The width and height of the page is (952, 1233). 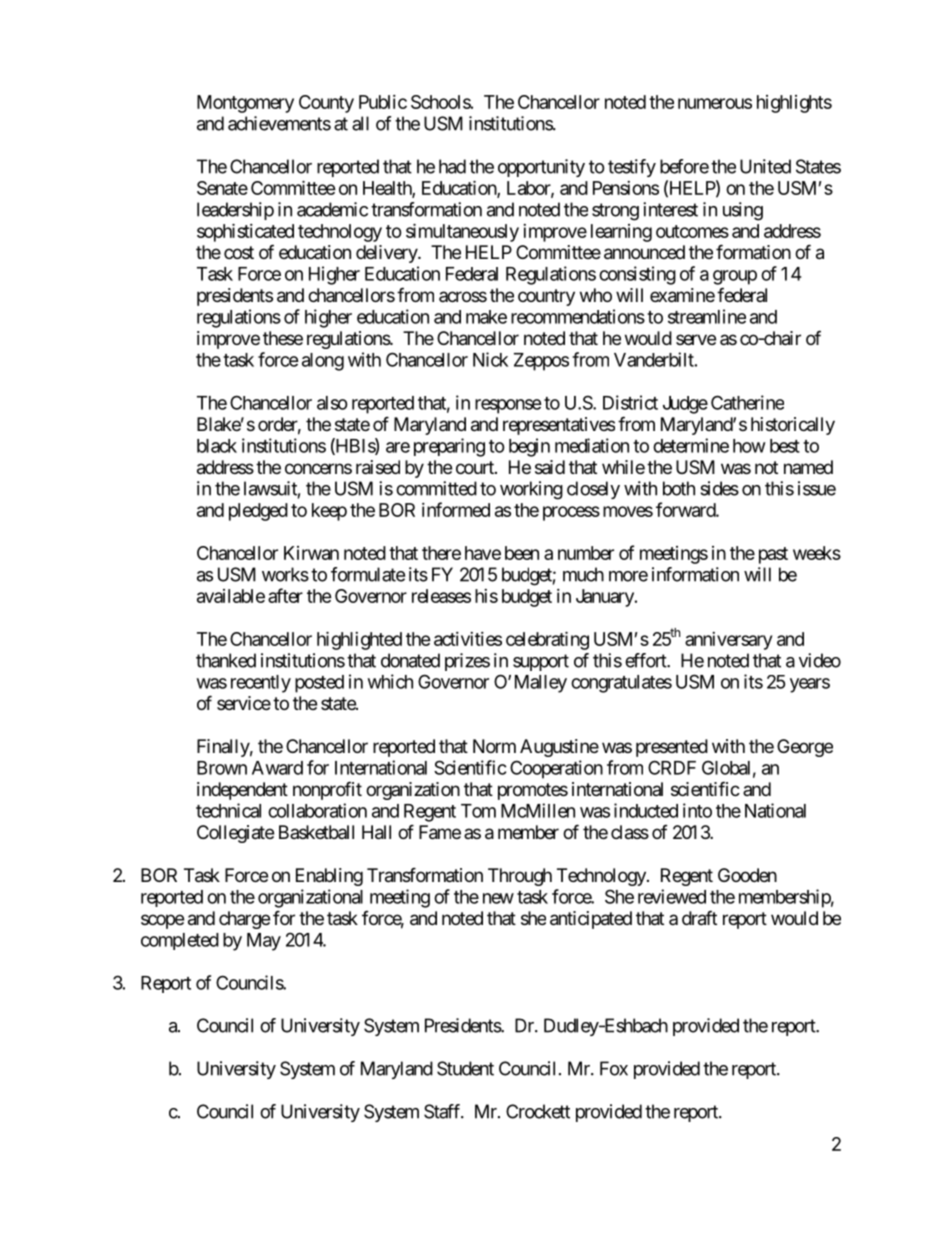 What do you see at coordinates (245, 104) in the page?
I see `Montgomery` at bounding box center [245, 104].
